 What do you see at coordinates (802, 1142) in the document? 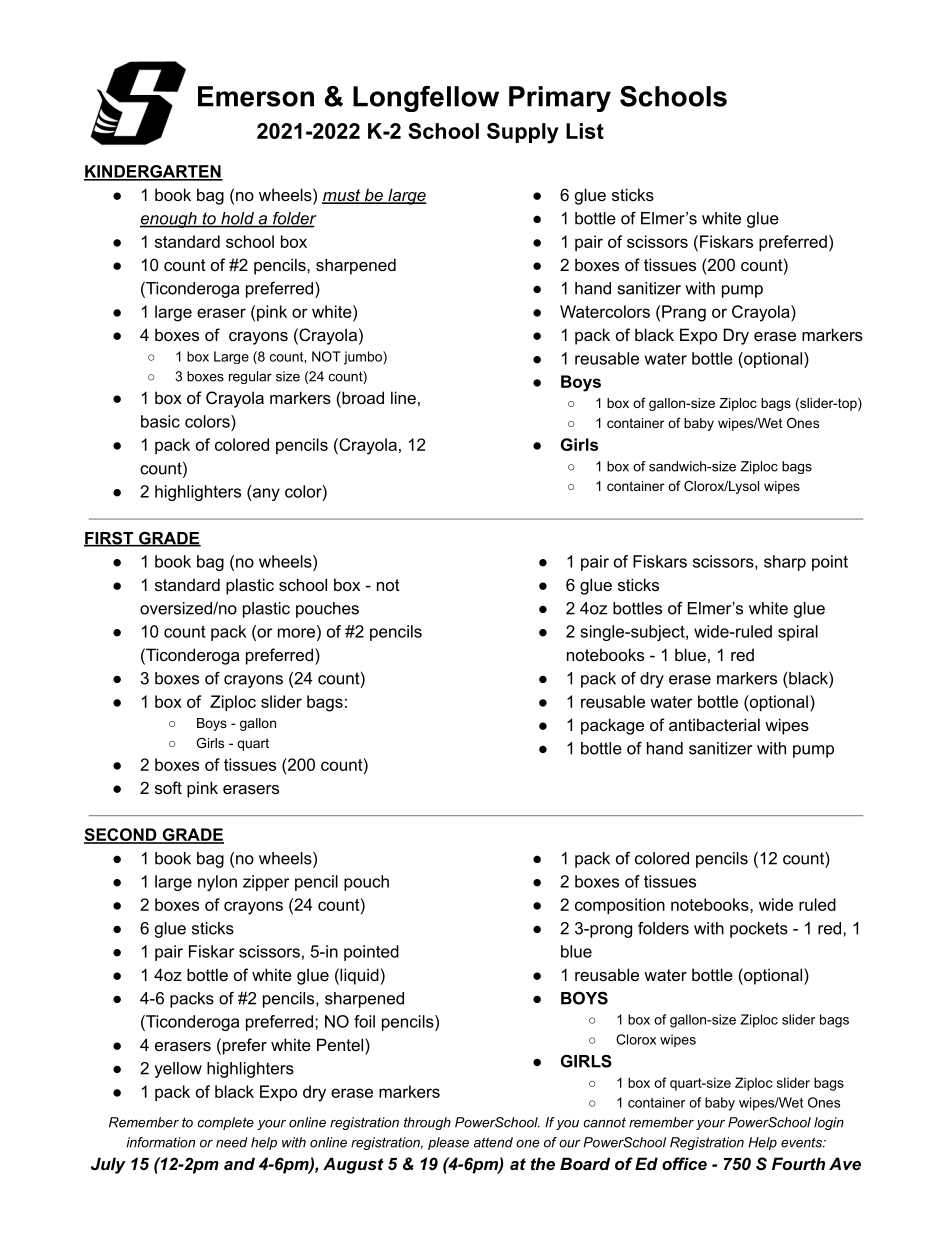
I see `events` at bounding box center [802, 1142].
